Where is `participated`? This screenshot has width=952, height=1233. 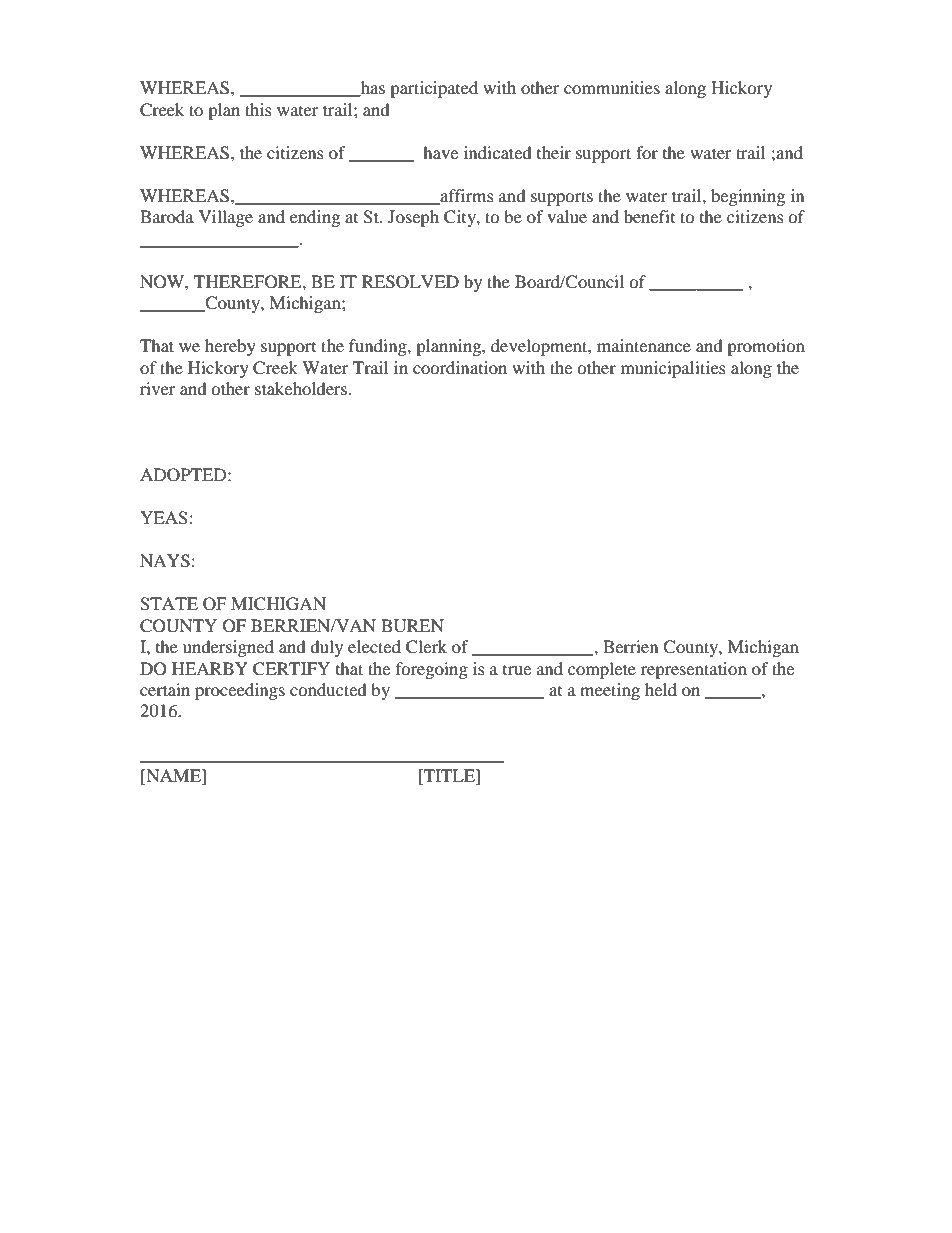 participated is located at coordinates (434, 89).
